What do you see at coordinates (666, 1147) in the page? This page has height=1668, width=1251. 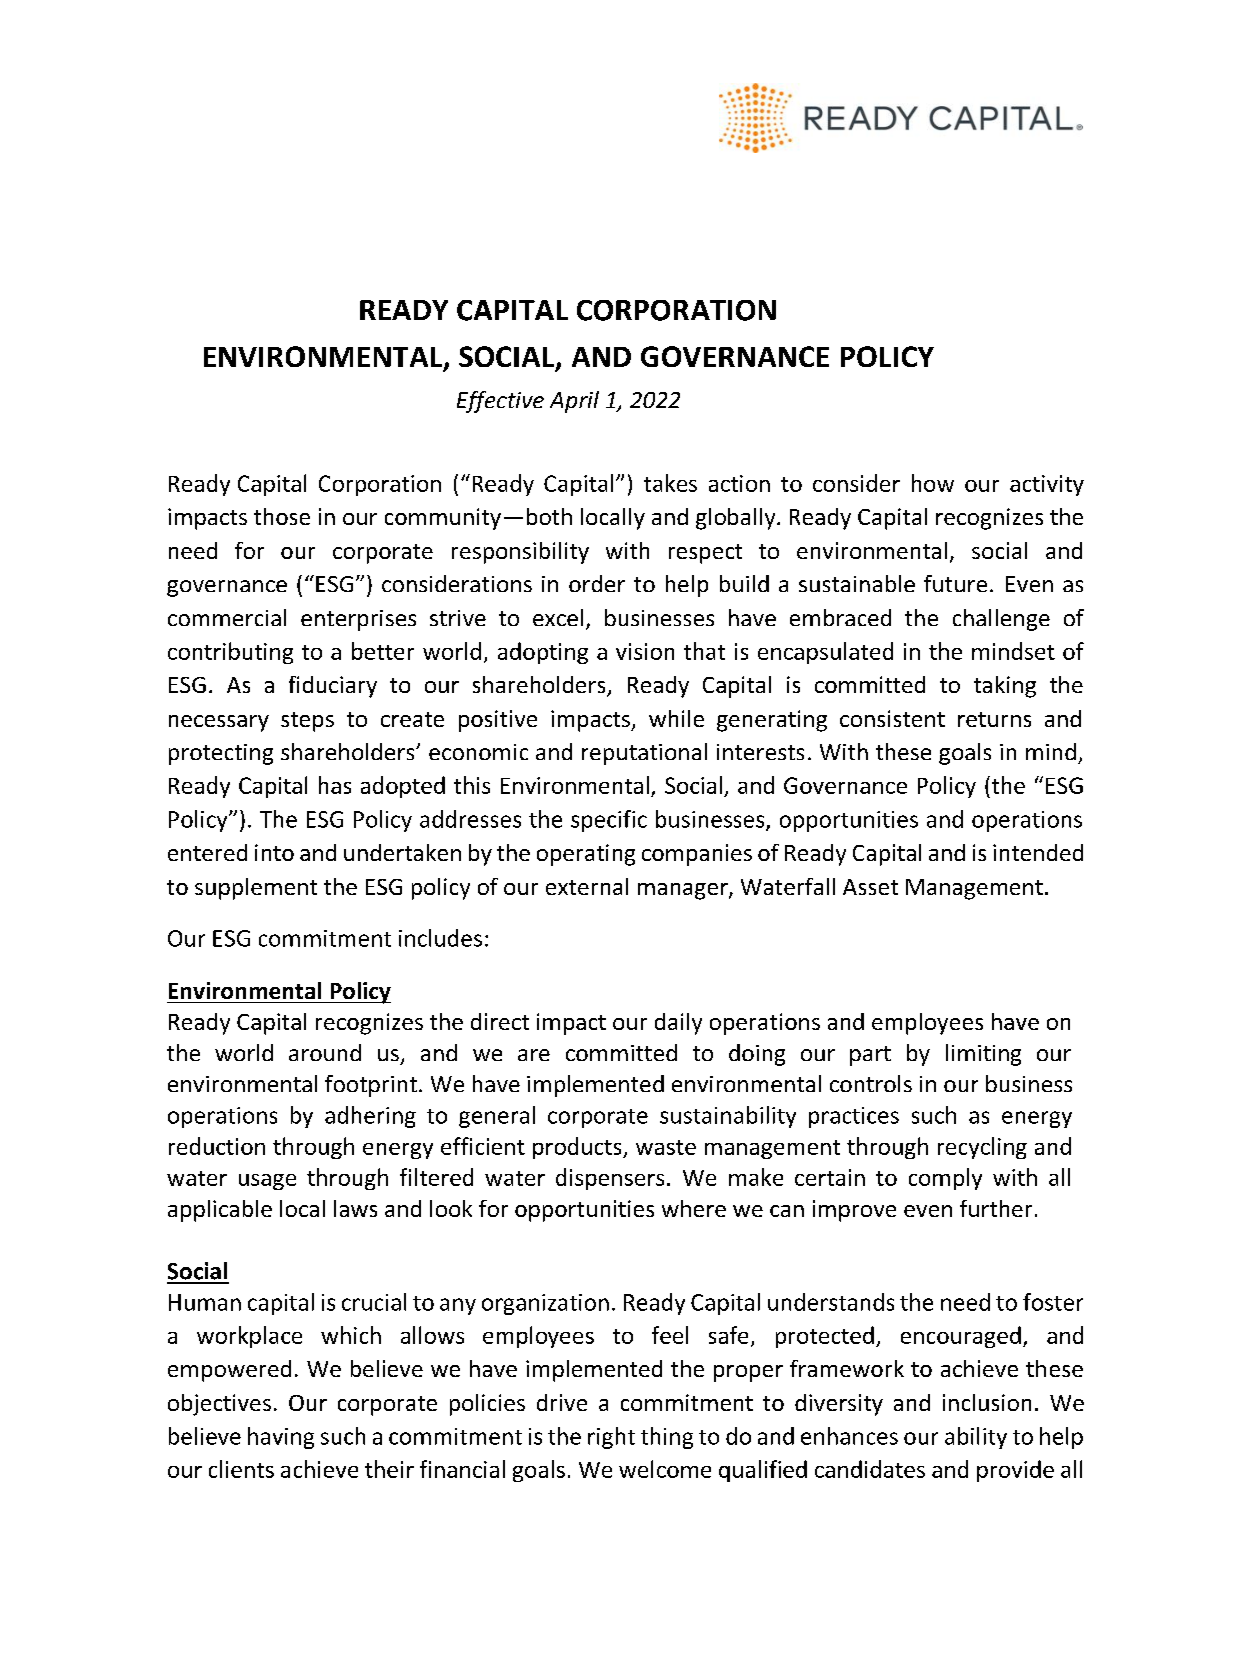 I see `waste` at bounding box center [666, 1147].
